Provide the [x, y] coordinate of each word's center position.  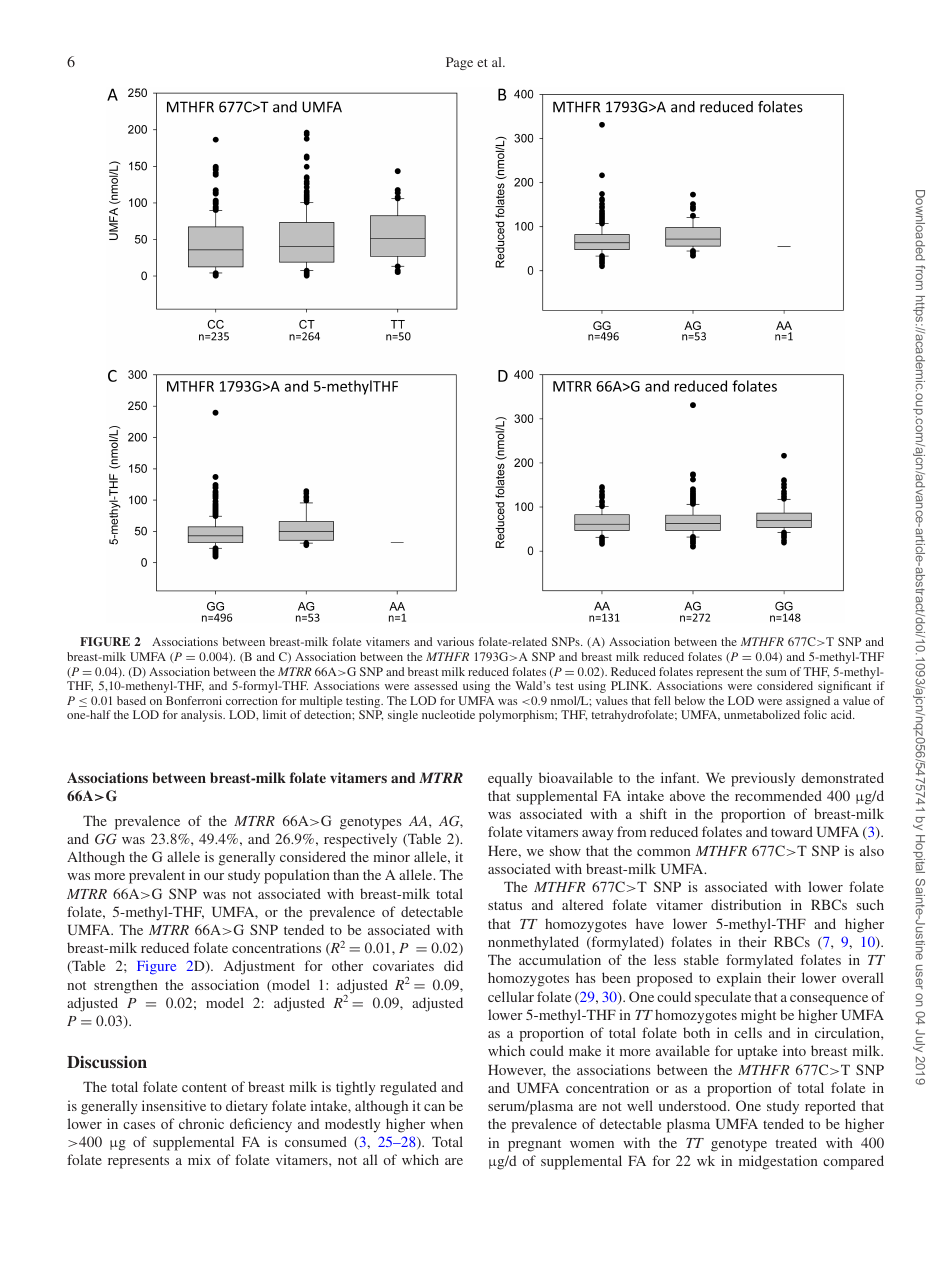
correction [252, 700]
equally [510, 779]
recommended [778, 795]
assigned [808, 703]
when [446, 1123]
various [455, 641]
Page [459, 63]
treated [796, 1142]
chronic [201, 1123]
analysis [203, 716]
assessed [436, 685]
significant [845, 687]
